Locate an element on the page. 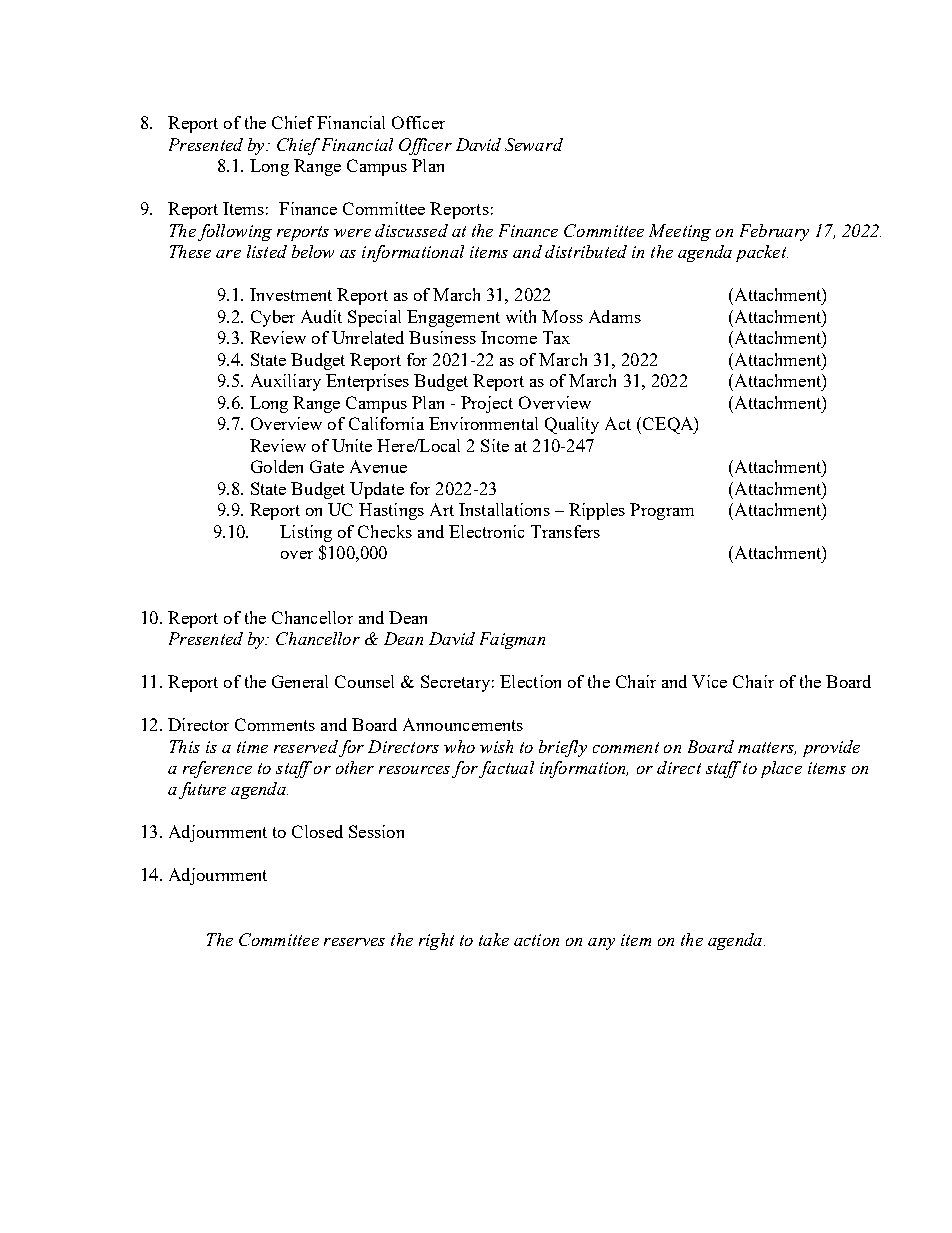  February is located at coordinates (774, 232).
